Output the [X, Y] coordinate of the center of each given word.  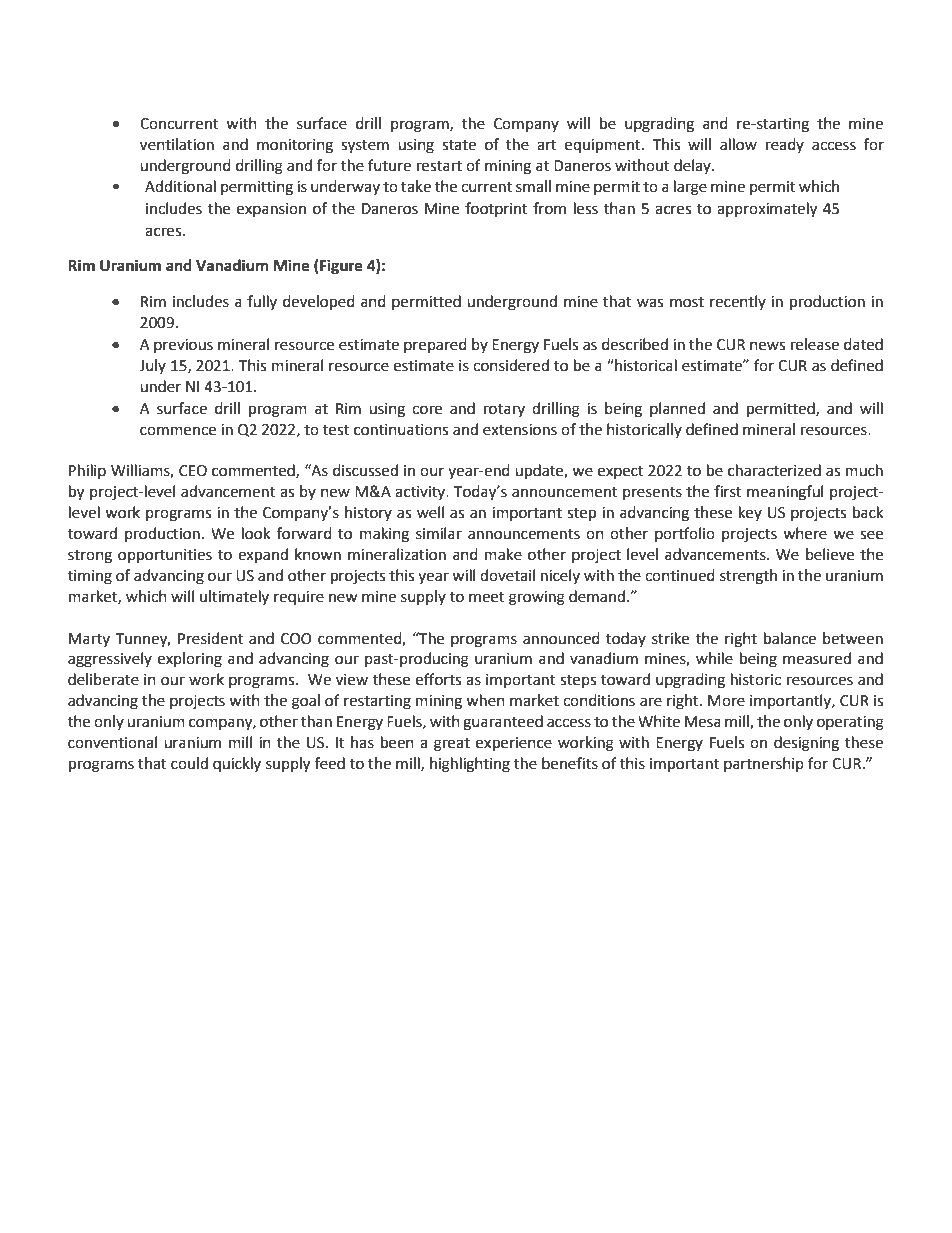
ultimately [234, 597]
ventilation [177, 144]
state [459, 145]
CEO [193, 471]
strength [748, 577]
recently [738, 302]
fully [262, 302]
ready [785, 145]
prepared [435, 345]
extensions [520, 430]
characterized [774, 470]
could [189, 763]
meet [487, 597]
